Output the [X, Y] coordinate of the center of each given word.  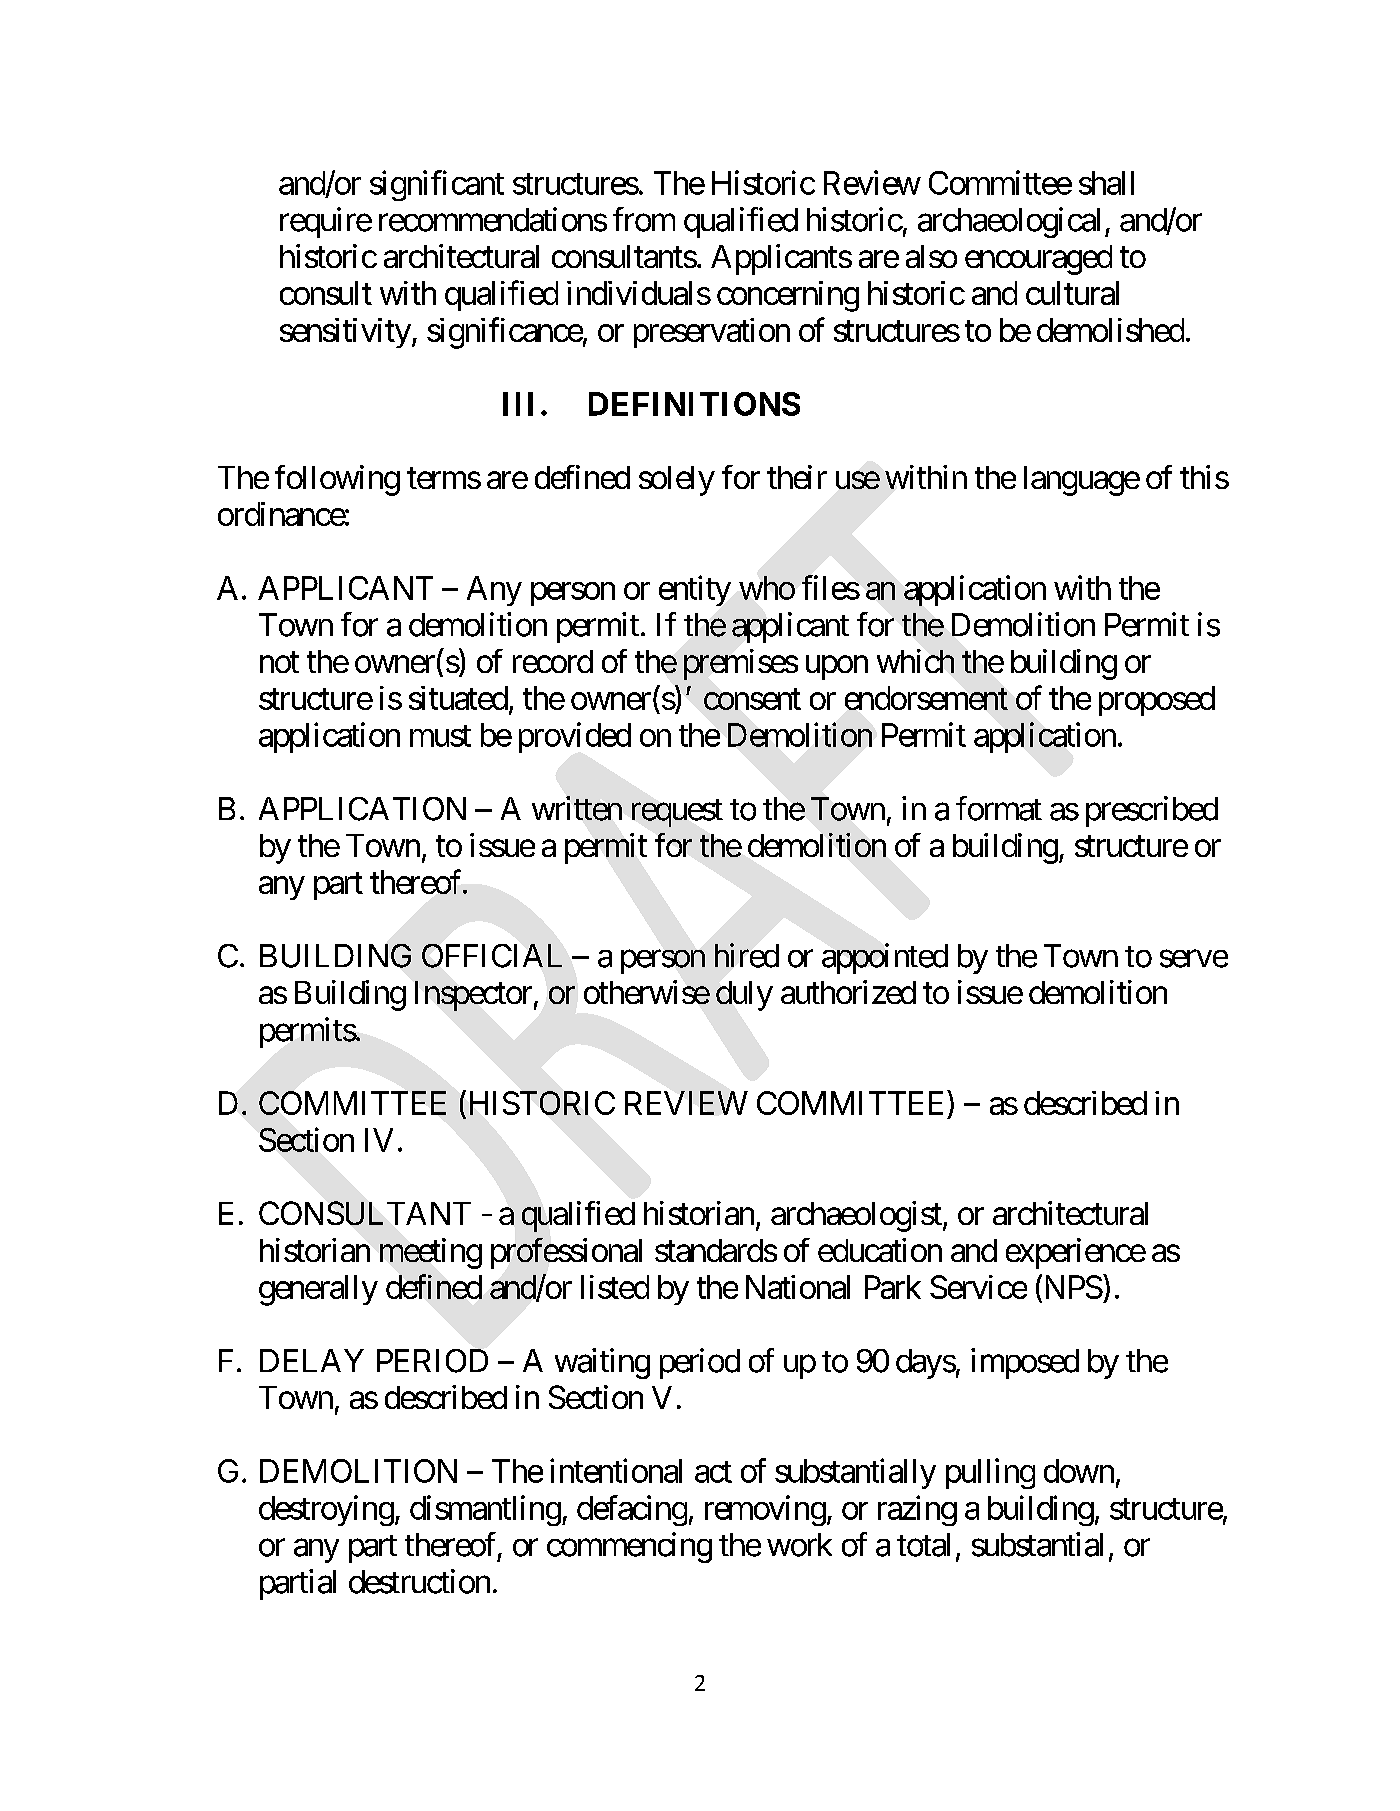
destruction [419, 1581]
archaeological [1009, 222]
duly [744, 996]
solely [677, 481]
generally [318, 1290]
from [644, 219]
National [798, 1287]
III [518, 404]
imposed [1025, 1363]
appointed [885, 958]
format [999, 808]
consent [752, 699]
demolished [1110, 330]
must [440, 736]
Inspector [473, 996]
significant [437, 185]
